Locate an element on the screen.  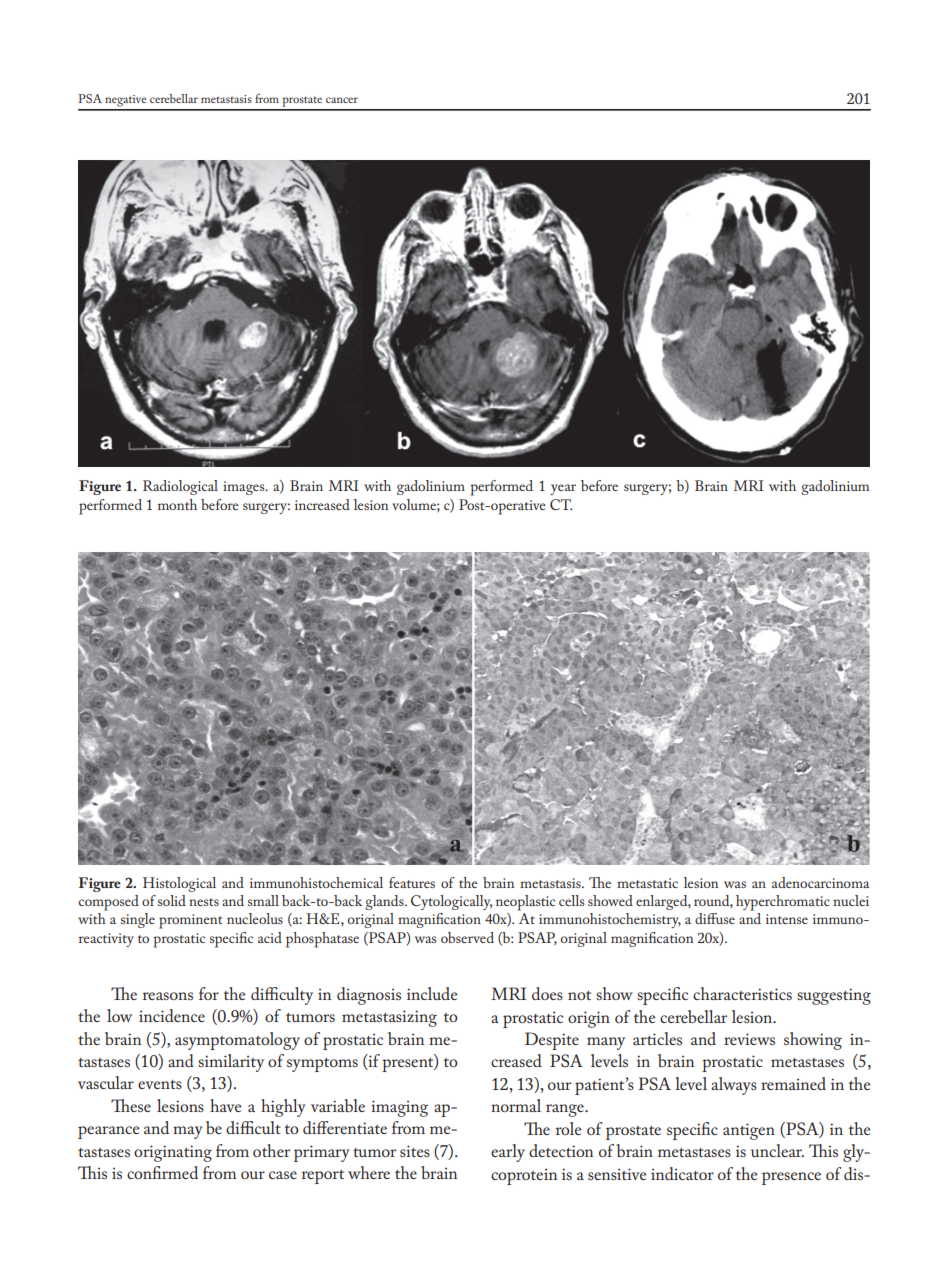
Radiological is located at coordinates (180, 487).
